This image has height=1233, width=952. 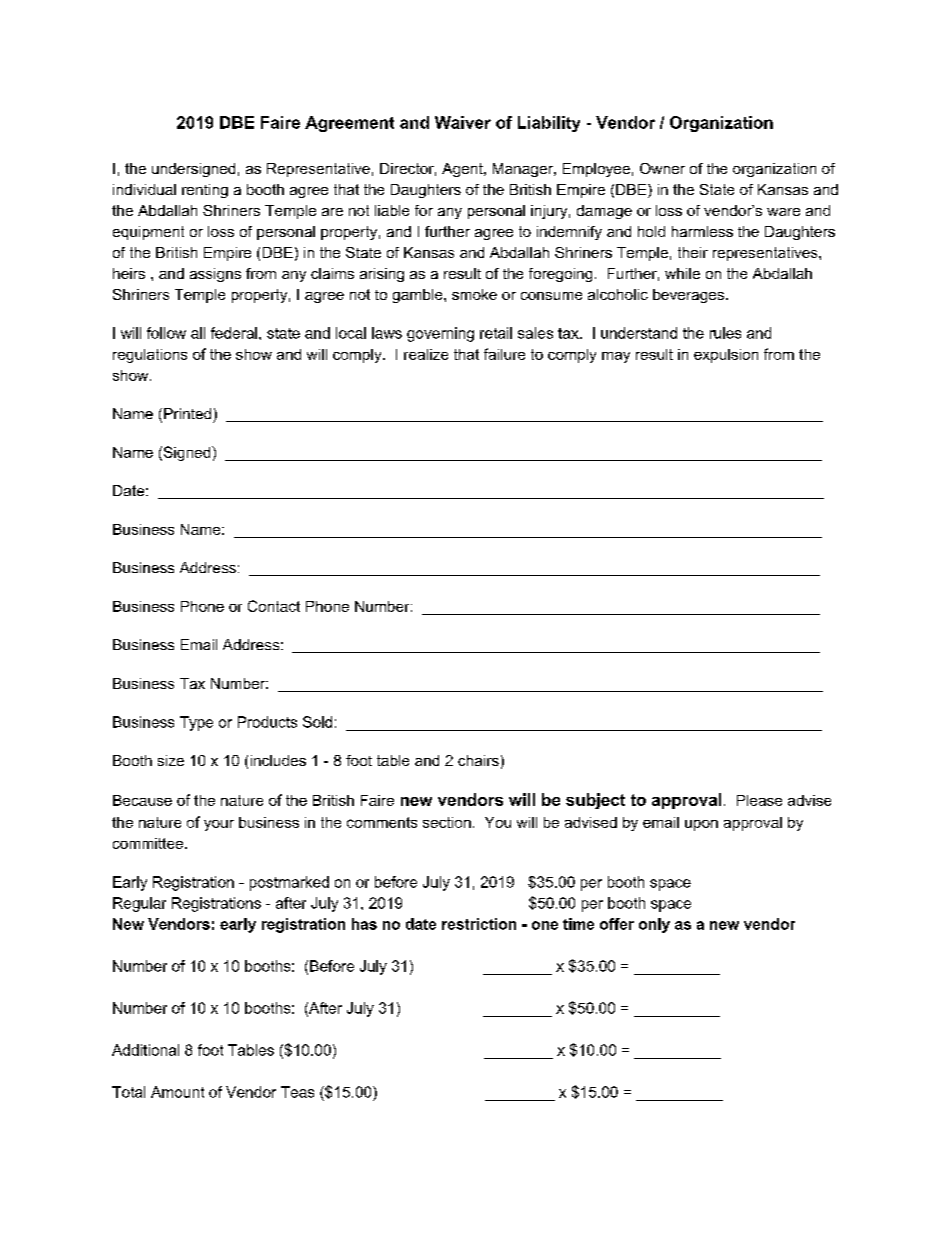 What do you see at coordinates (177, 1092) in the image?
I see `Amount` at bounding box center [177, 1092].
